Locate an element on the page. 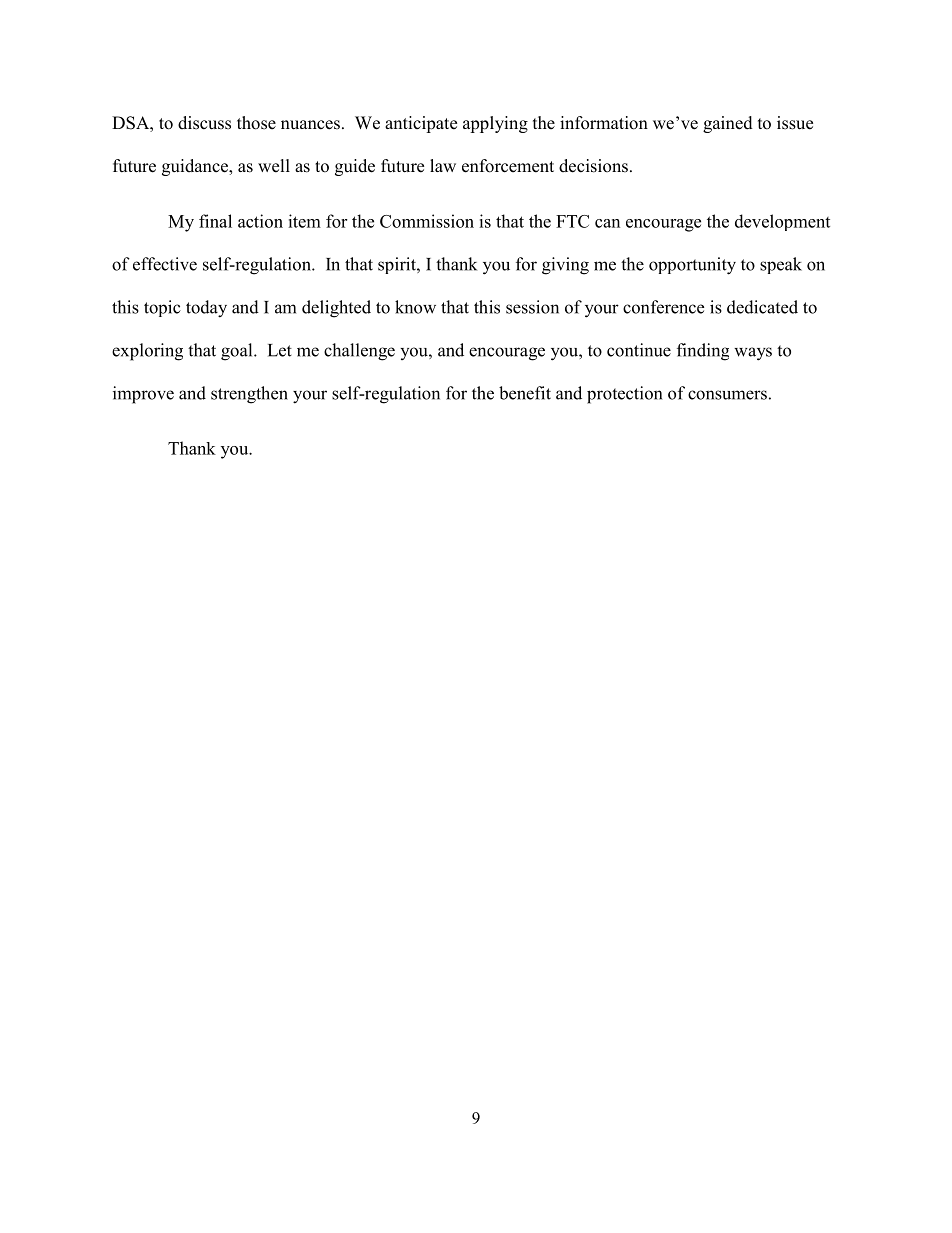 Image resolution: width=952 pixels, height=1233 pixels. applying is located at coordinates (495, 124).
